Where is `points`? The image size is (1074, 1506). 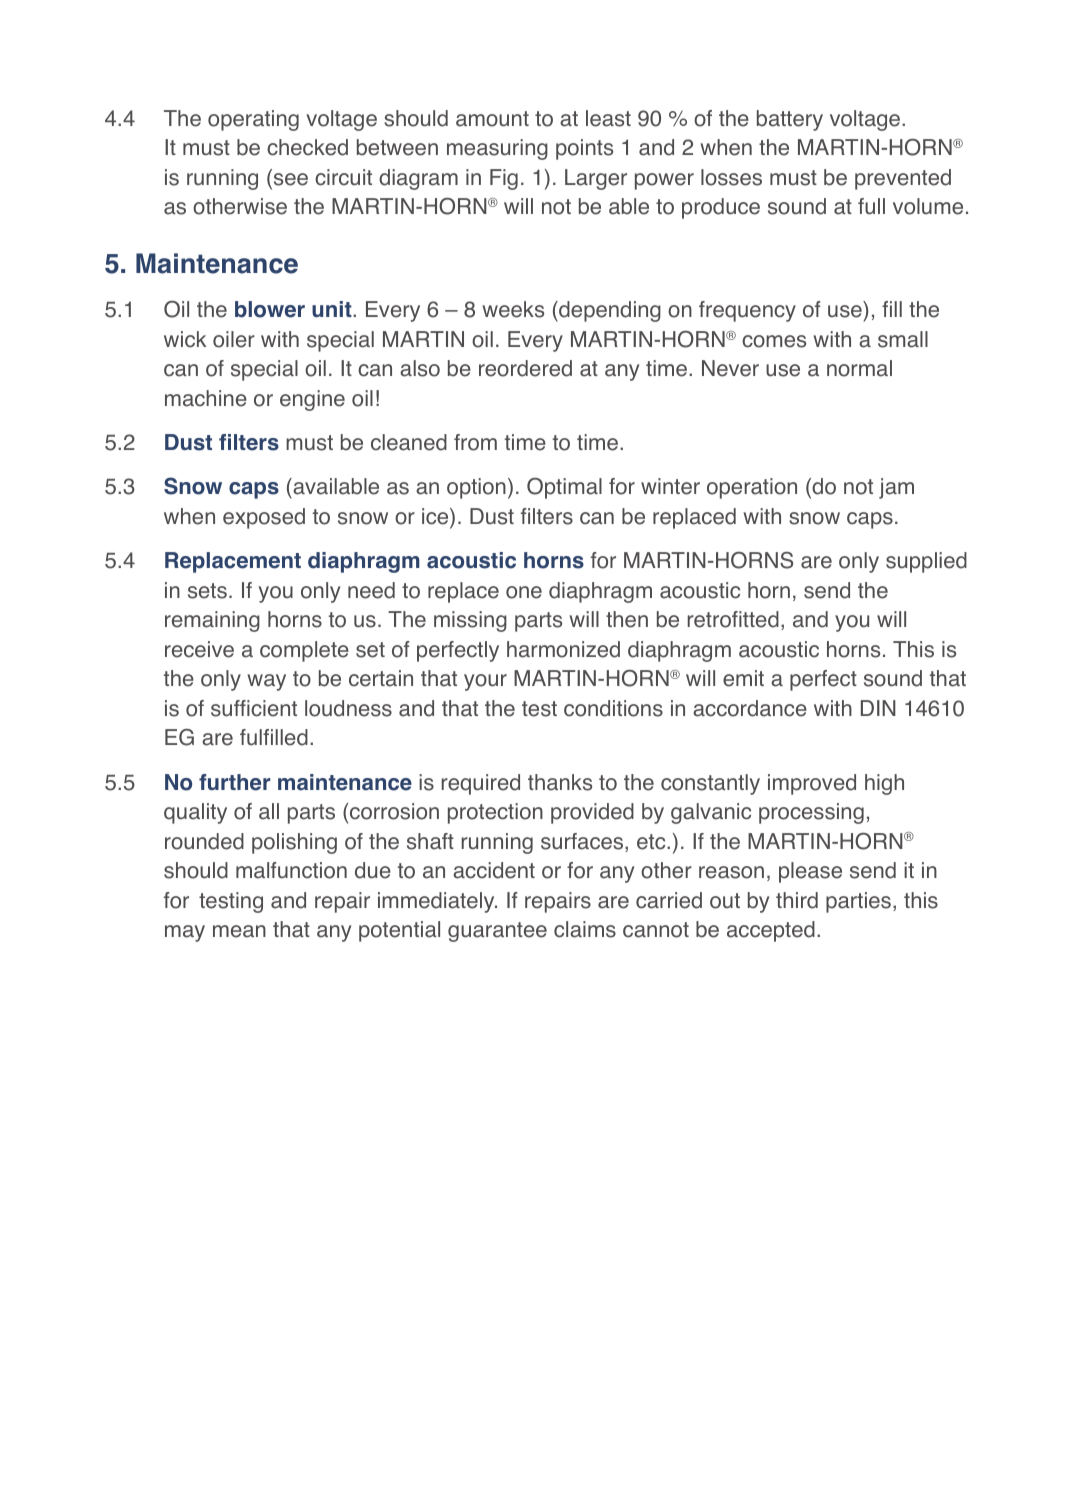
points is located at coordinates (584, 149).
